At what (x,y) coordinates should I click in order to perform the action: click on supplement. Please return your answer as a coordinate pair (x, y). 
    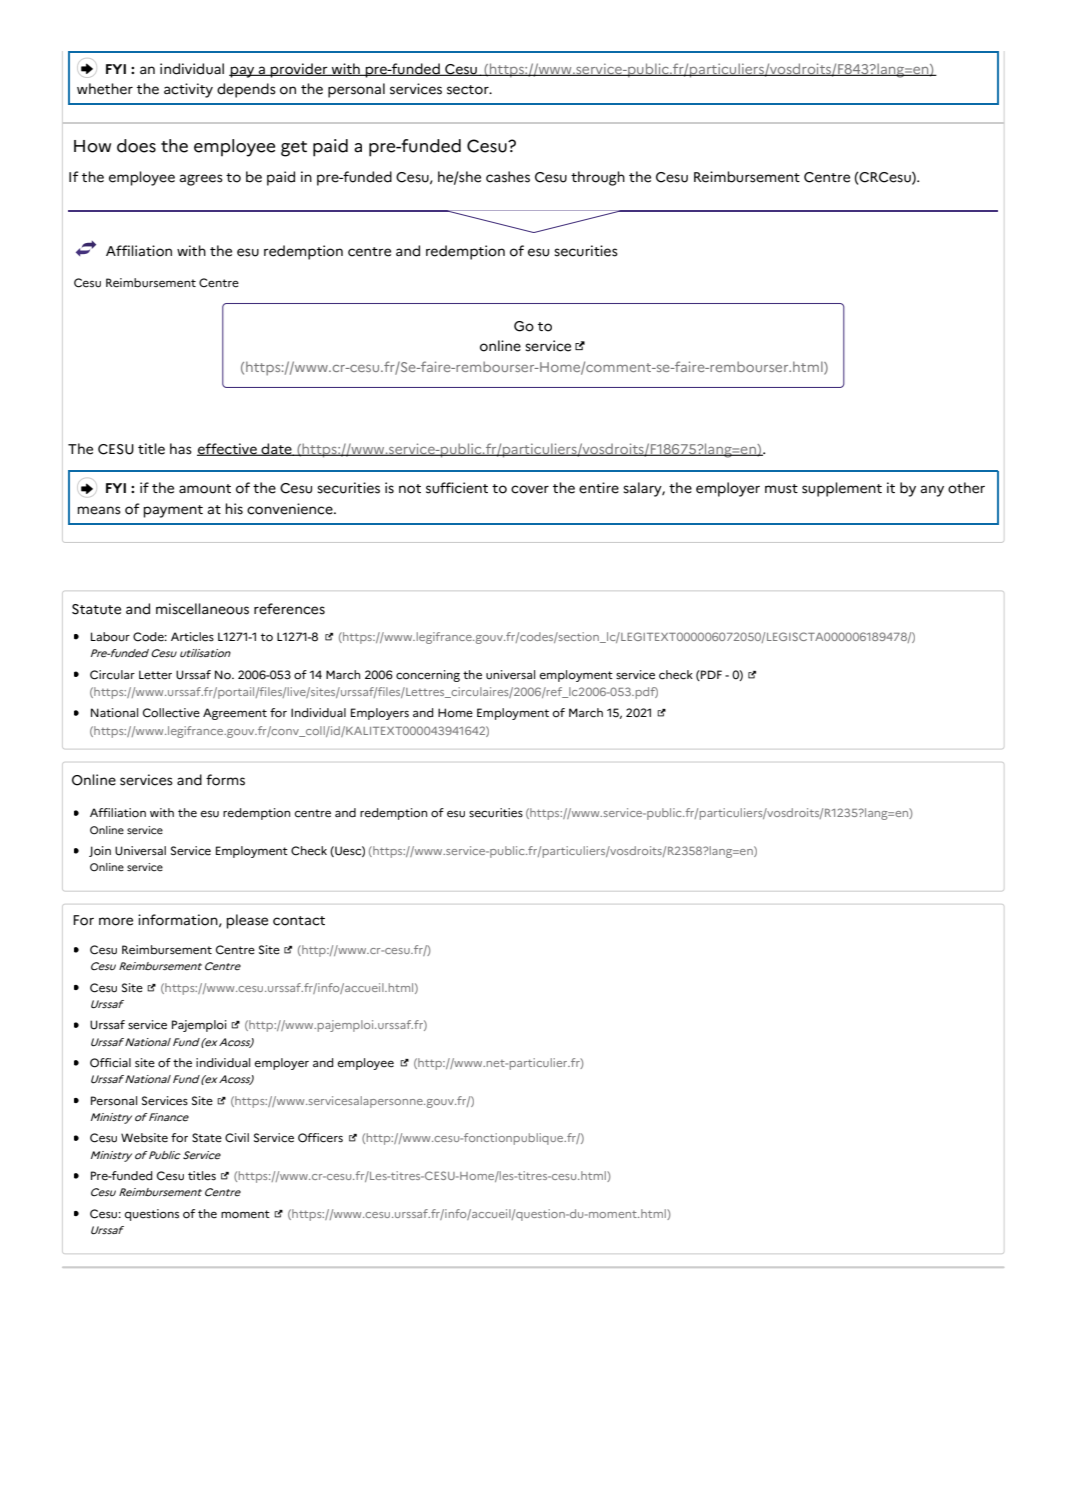
    Looking at the image, I should click on (842, 489).
